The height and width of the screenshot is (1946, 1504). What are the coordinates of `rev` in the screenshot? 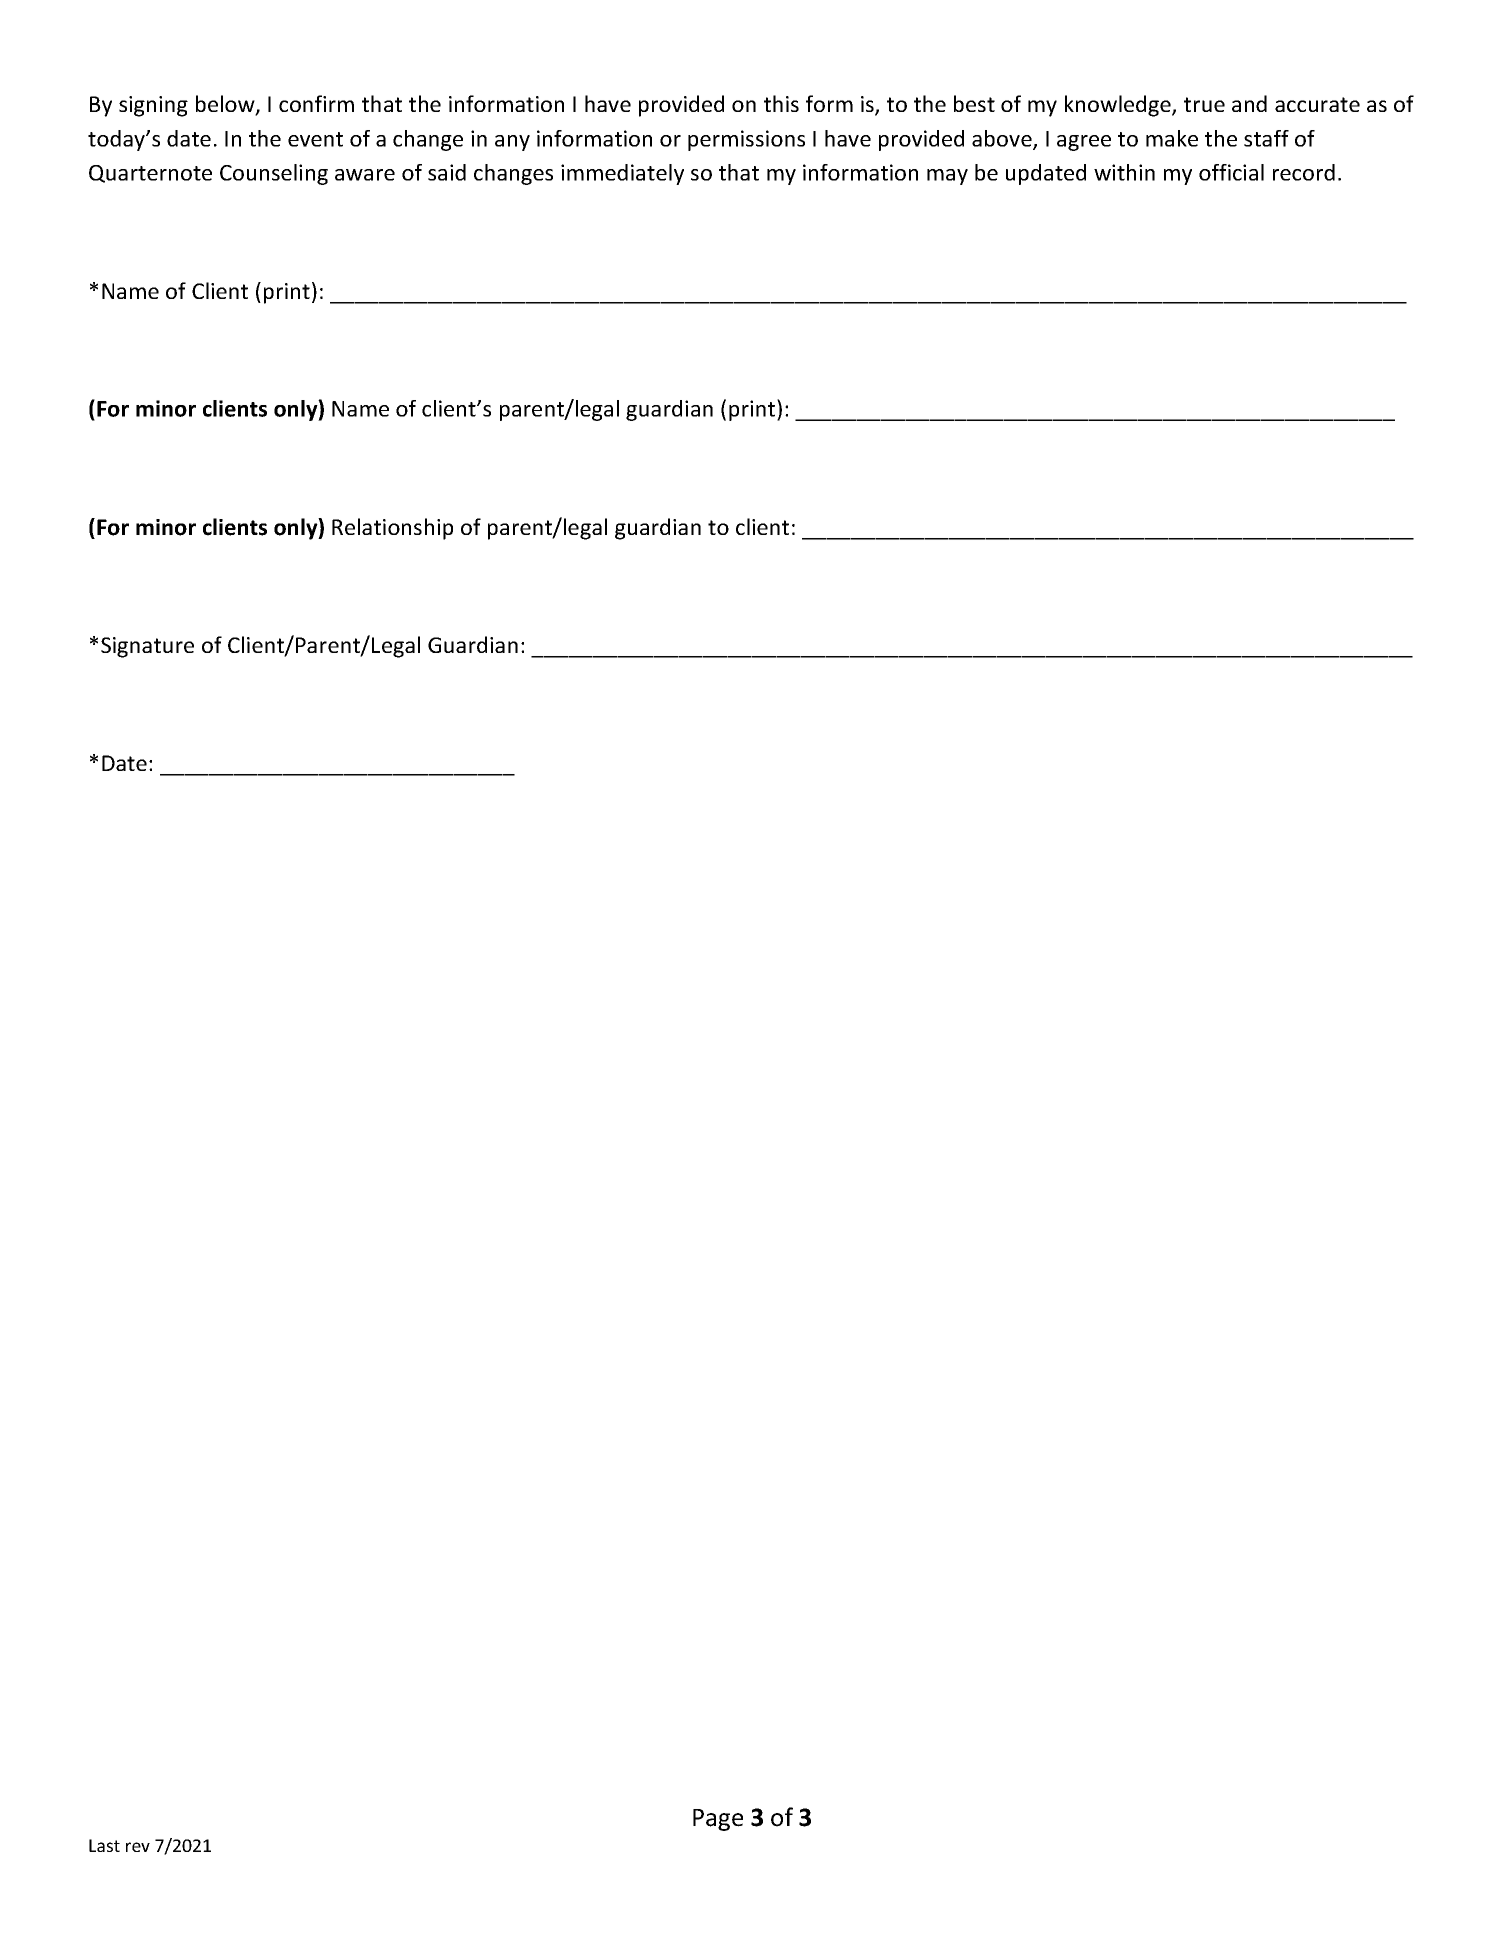 It's located at (138, 1847).
